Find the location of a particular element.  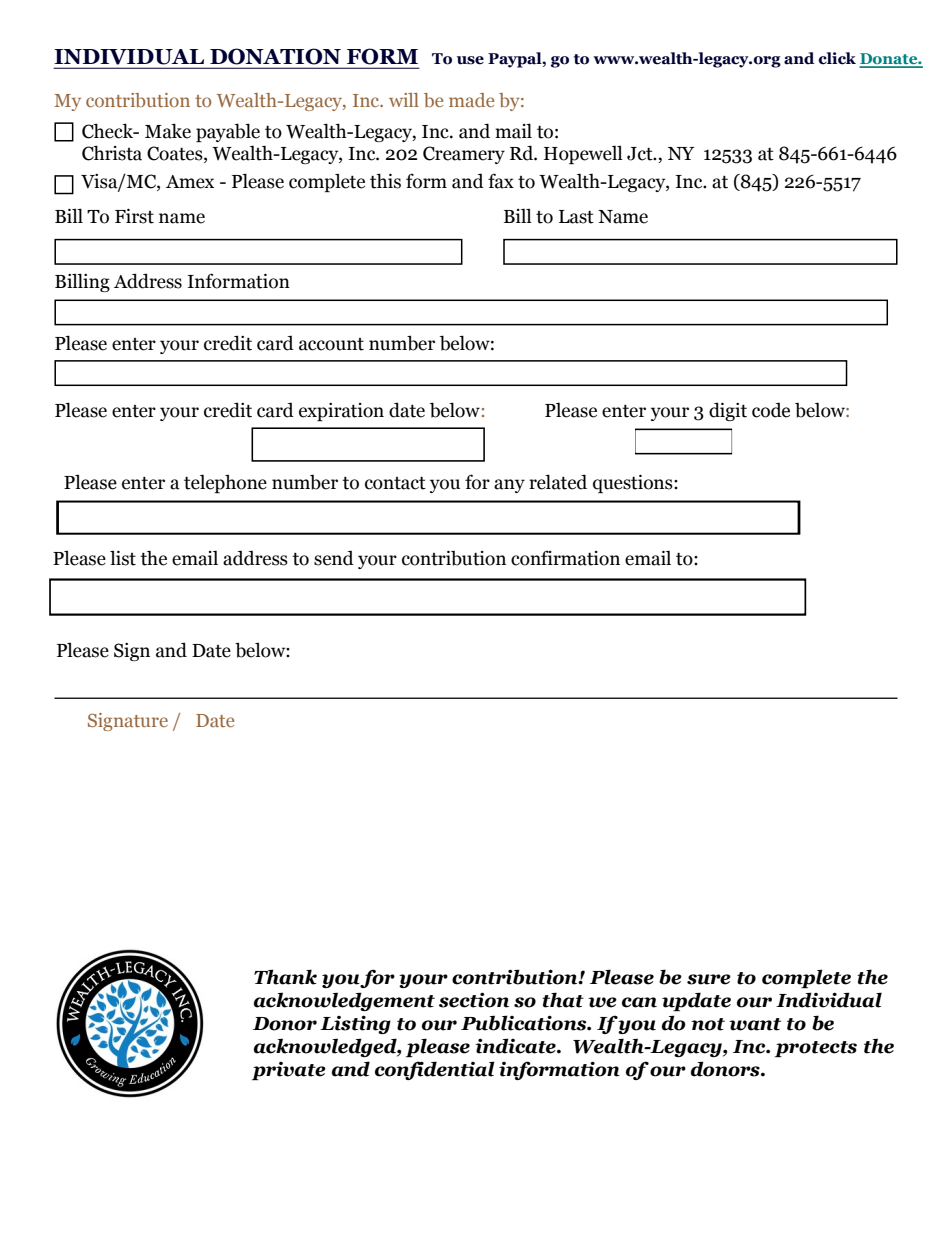

expiration is located at coordinates (341, 412).
